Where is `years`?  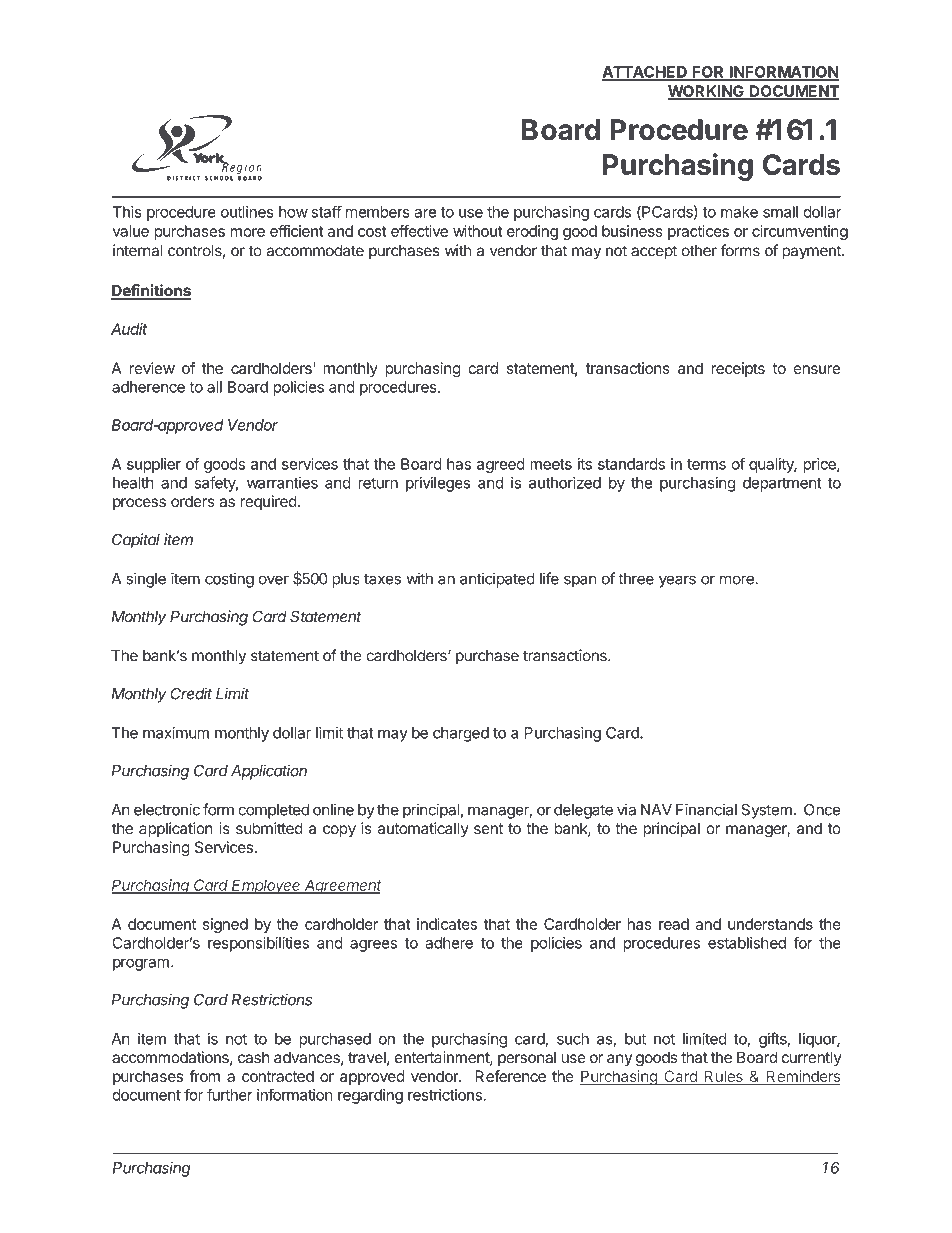
years is located at coordinates (677, 581).
